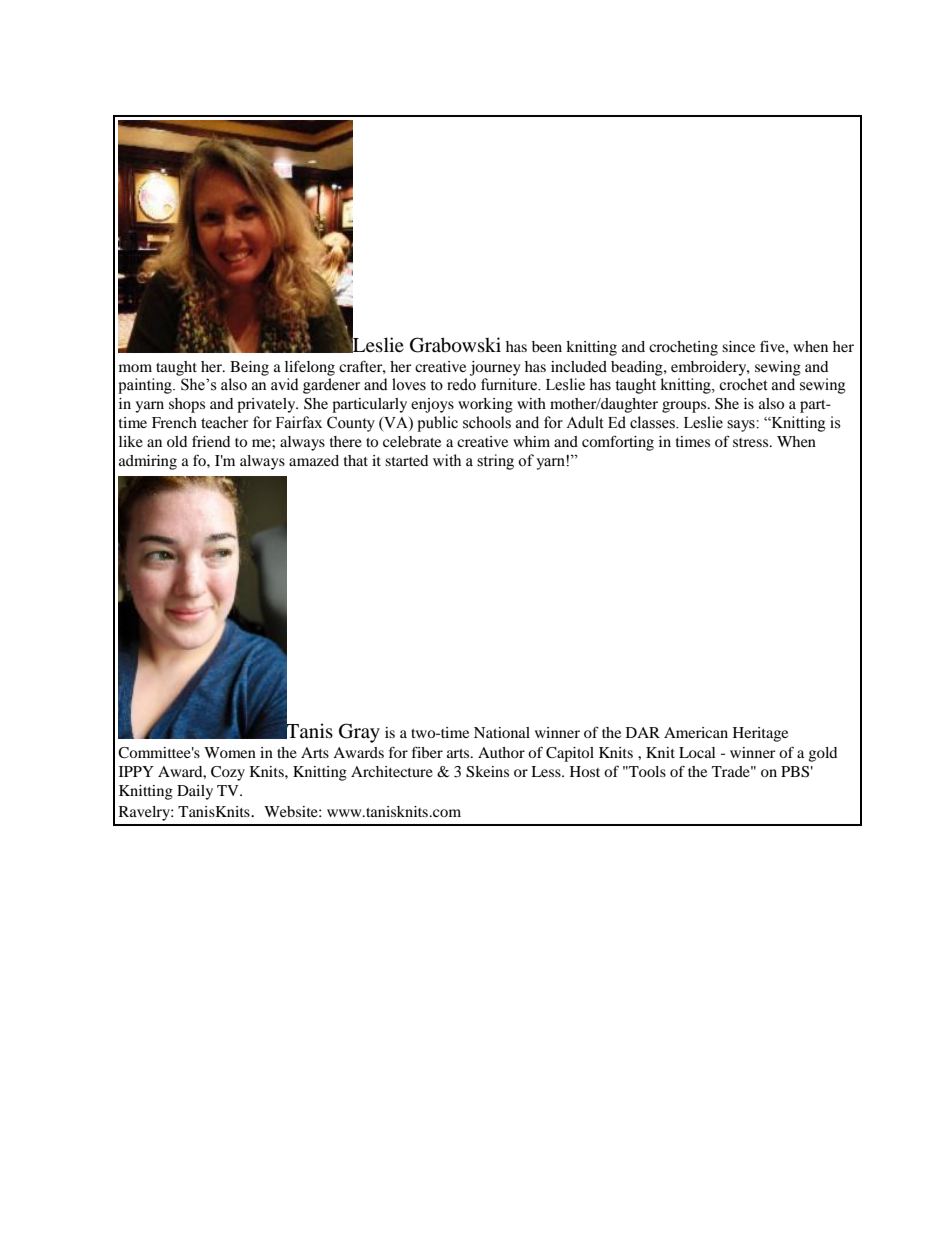 The width and height of the page is (952, 1233). I want to click on comforting, so click(618, 443).
